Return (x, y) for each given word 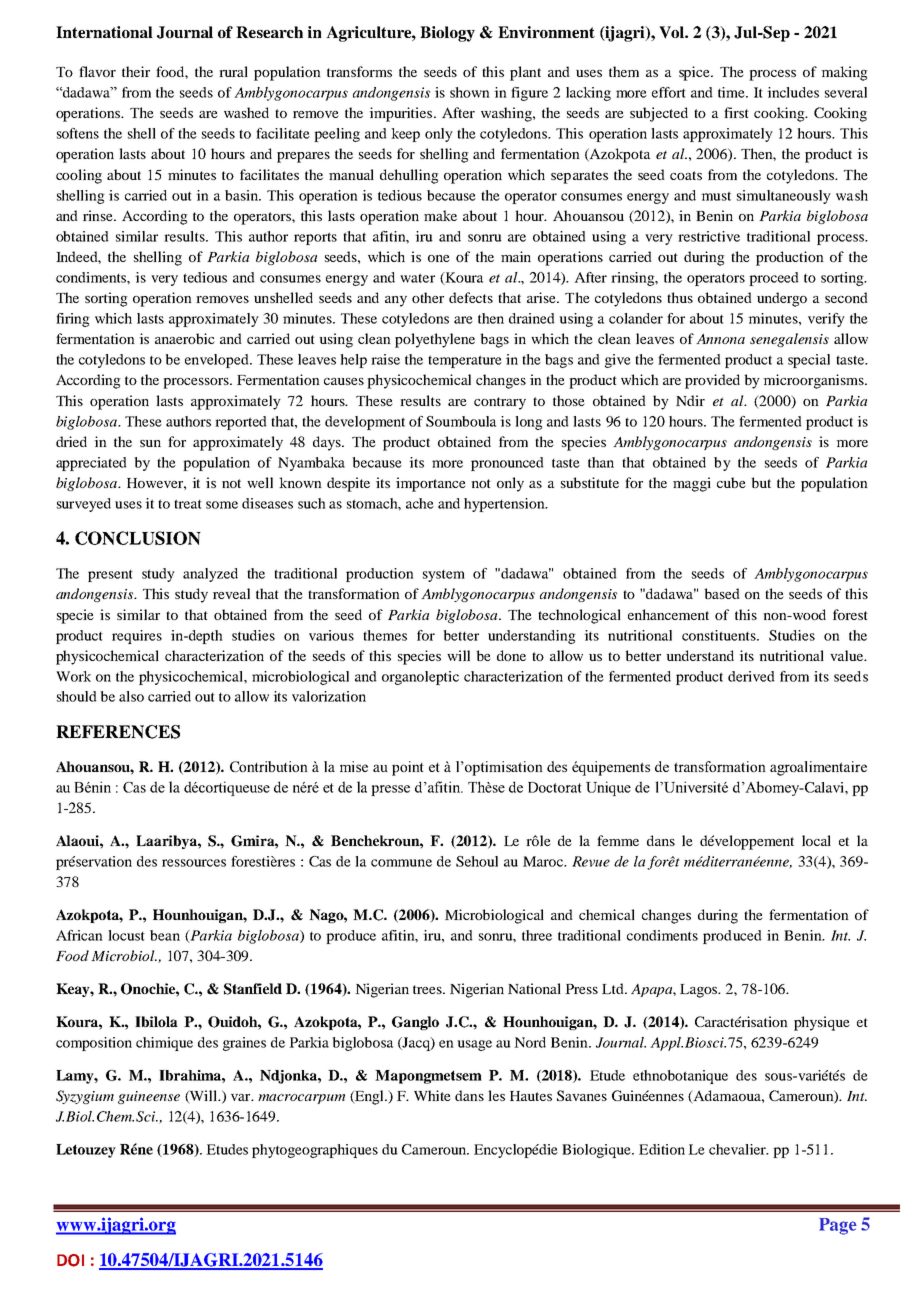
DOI (70, 1260)
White (432, 1095)
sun (150, 443)
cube (731, 482)
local (816, 840)
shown (470, 92)
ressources (194, 863)
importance (431, 484)
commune (401, 863)
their (136, 71)
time (733, 92)
